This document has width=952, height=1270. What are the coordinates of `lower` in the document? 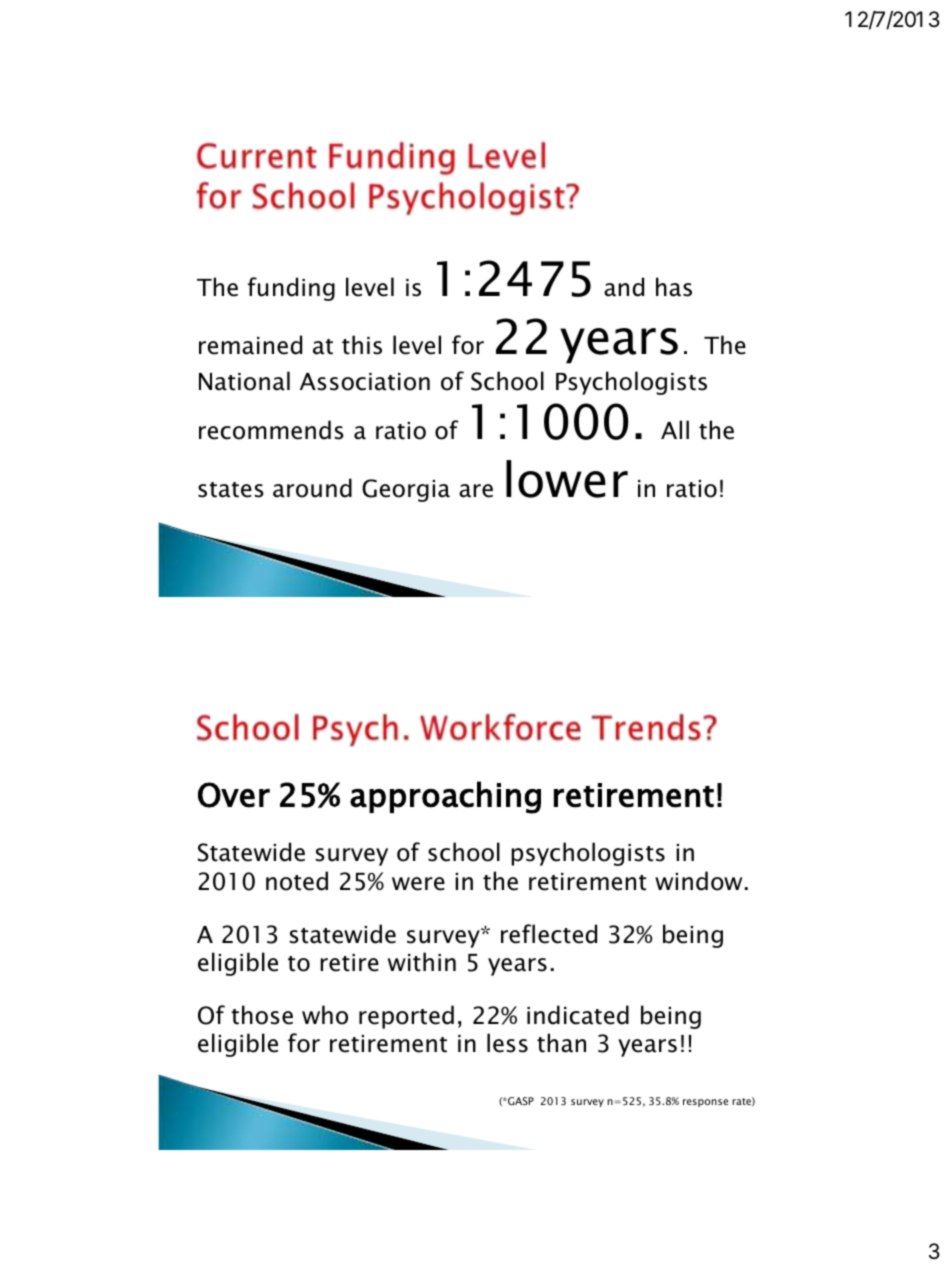 It's located at (567, 479).
